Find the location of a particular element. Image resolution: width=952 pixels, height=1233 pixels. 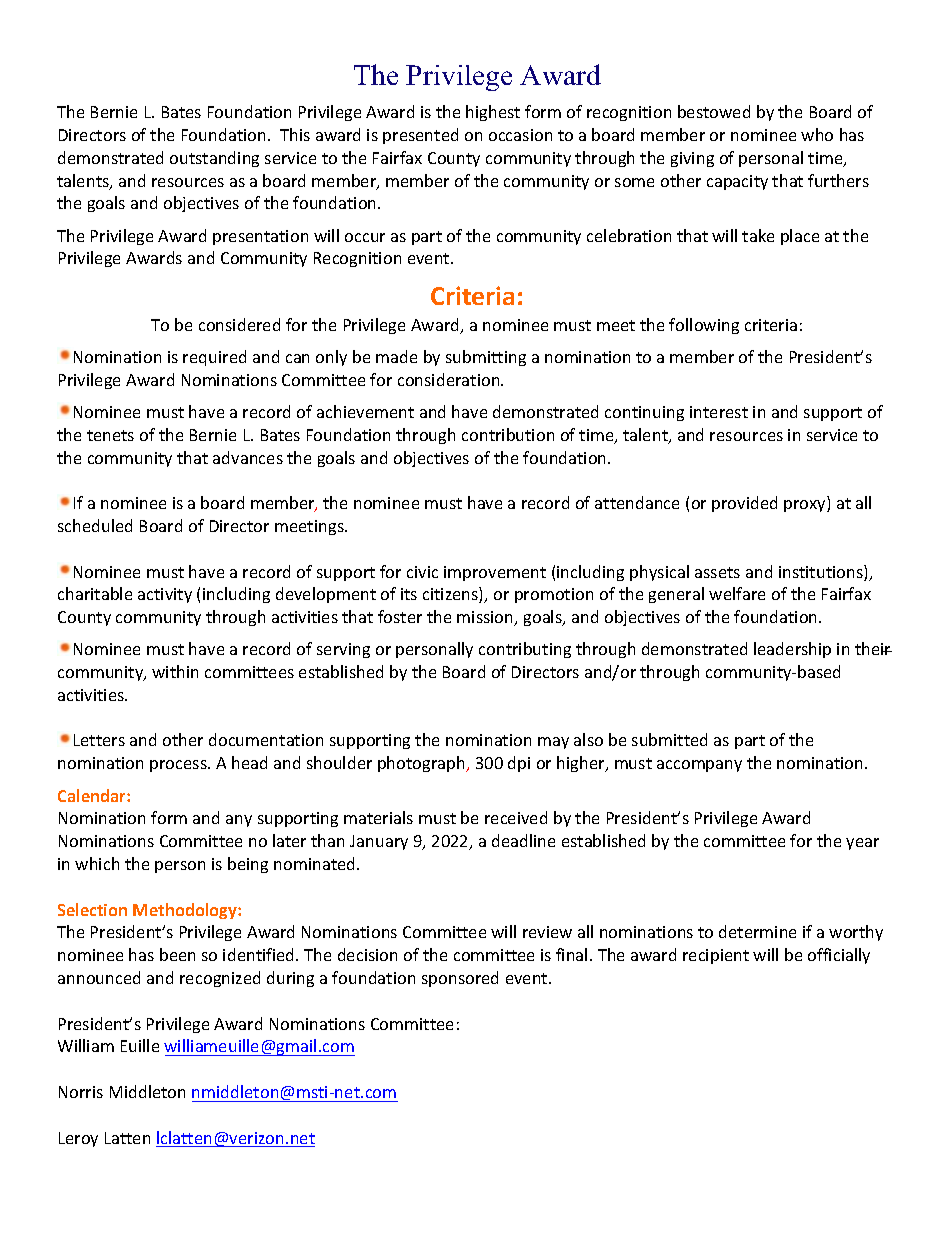

recipient is located at coordinates (716, 956).
